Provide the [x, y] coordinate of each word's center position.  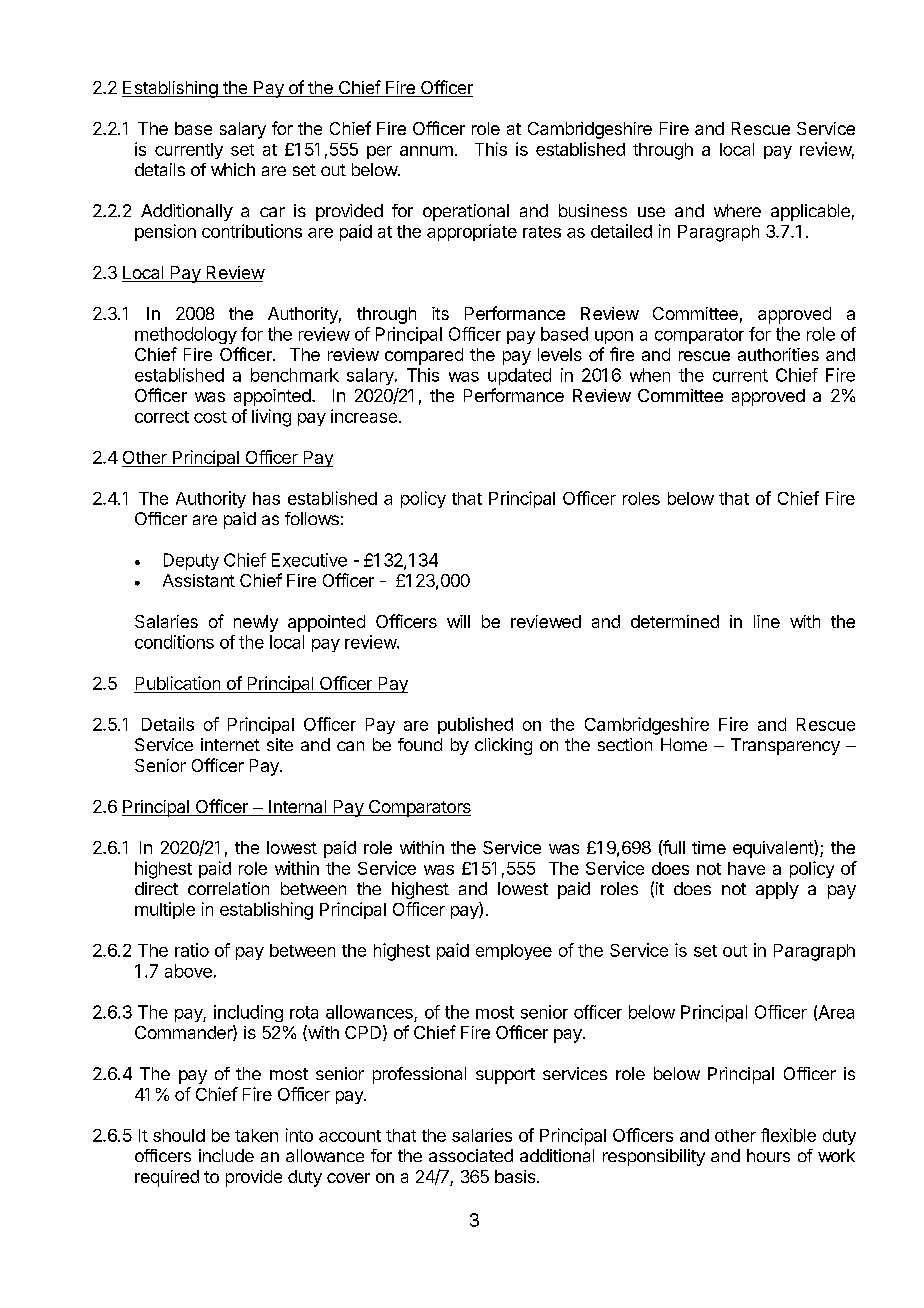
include [226, 1155]
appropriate [472, 232]
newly [256, 623]
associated [471, 1155]
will [458, 621]
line [767, 621]
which [233, 169]
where [737, 210]
